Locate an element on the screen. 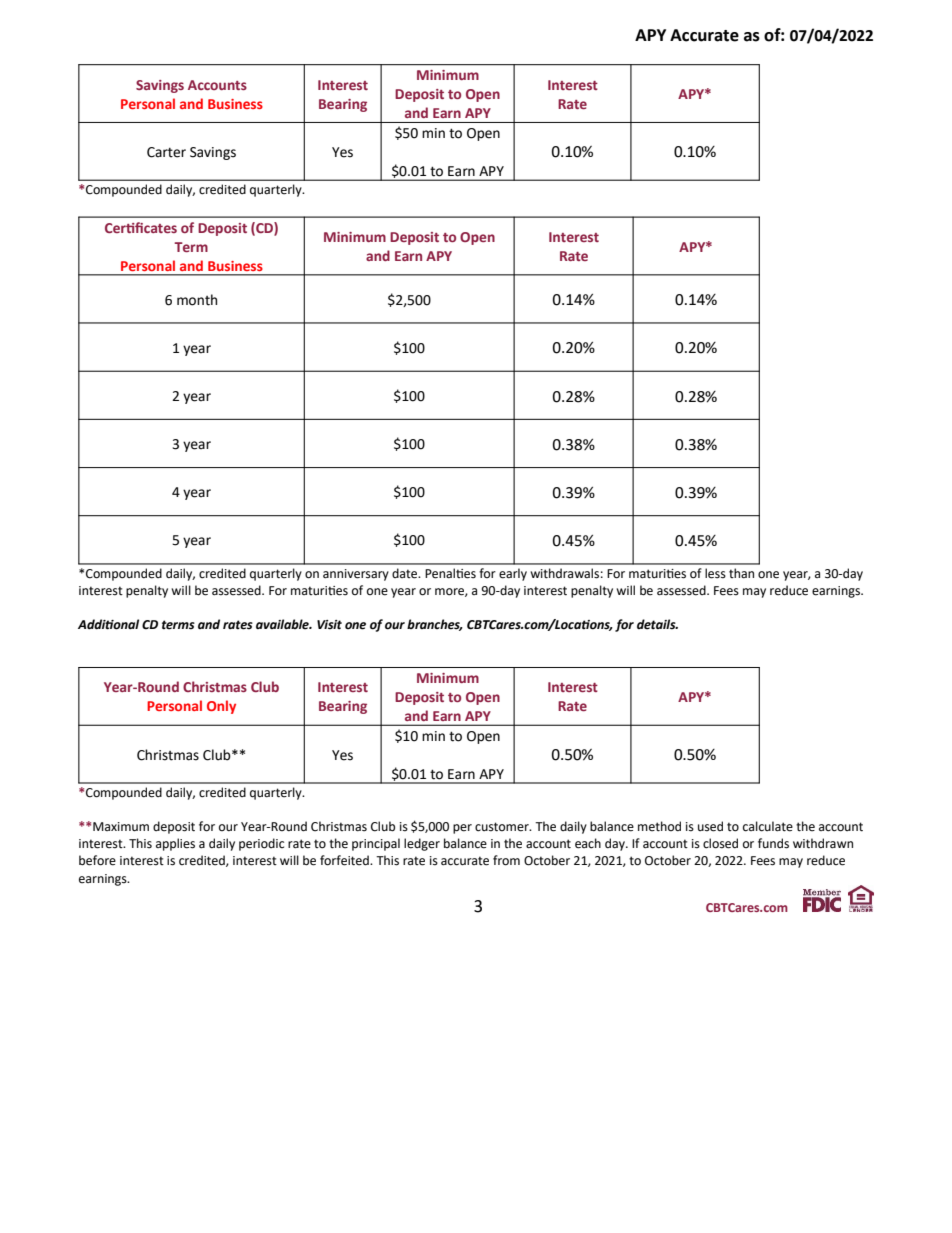  applies is located at coordinates (175, 844).
